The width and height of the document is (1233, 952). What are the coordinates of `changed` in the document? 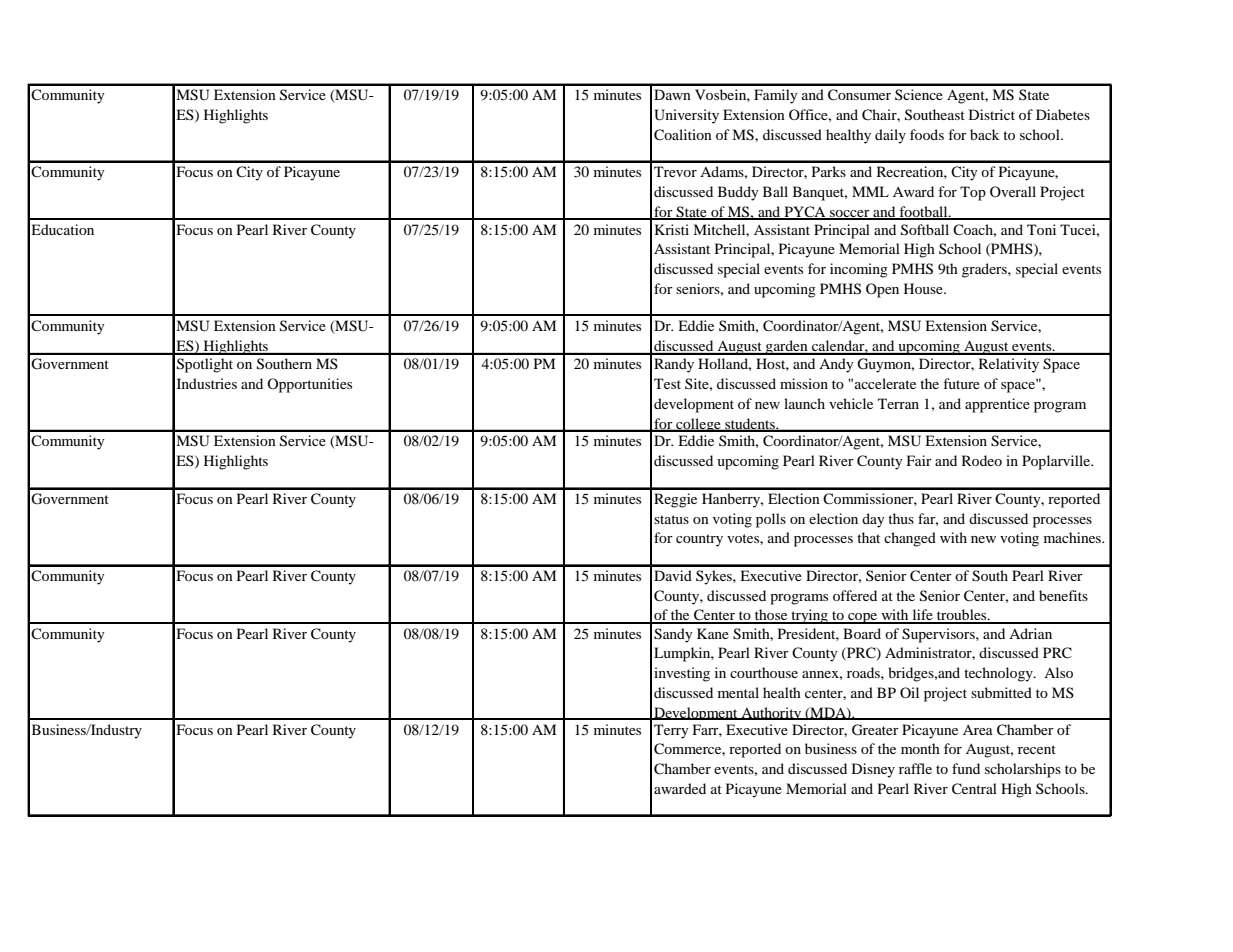 It's located at (910, 539).
